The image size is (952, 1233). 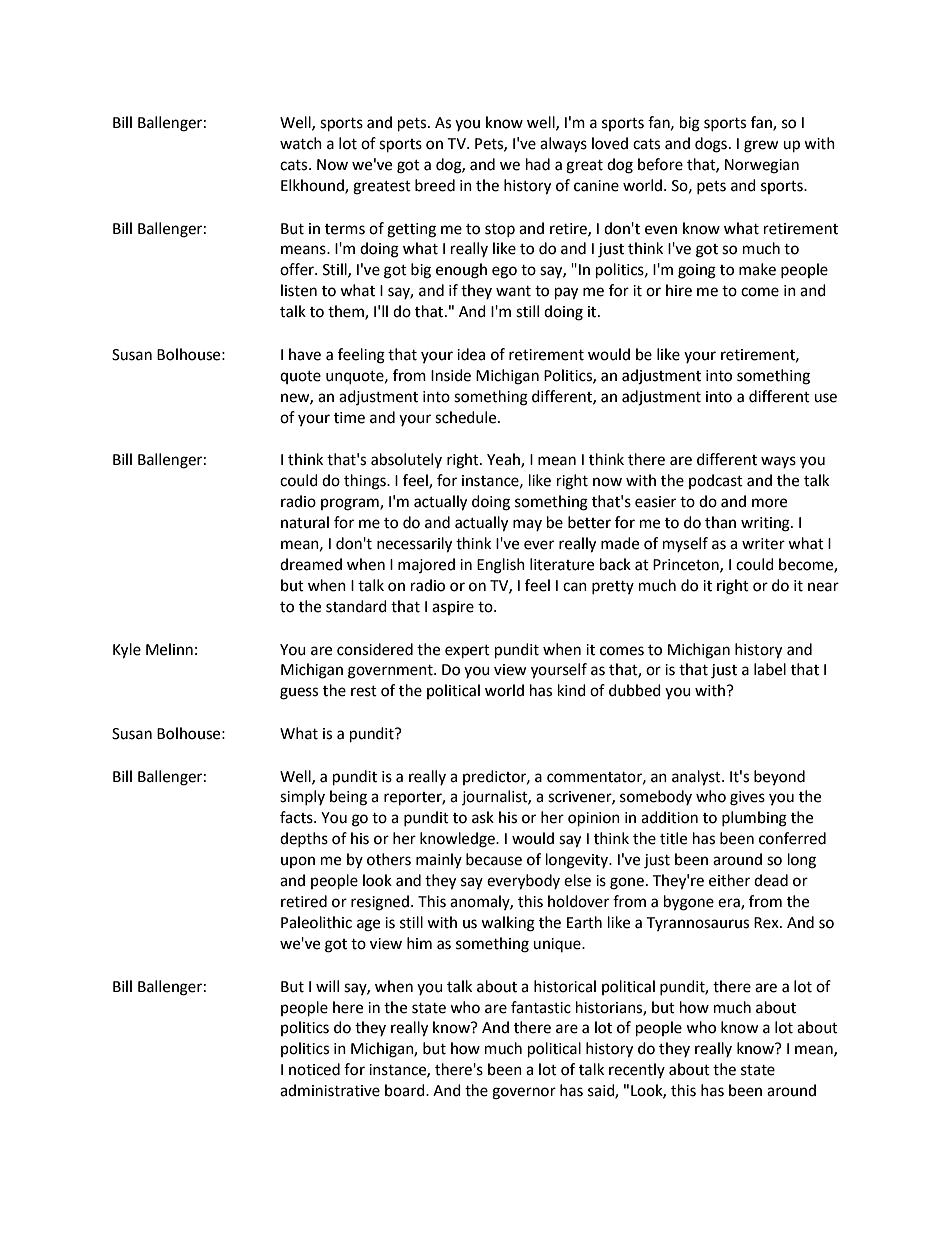 I want to click on Kyle, so click(x=127, y=651).
